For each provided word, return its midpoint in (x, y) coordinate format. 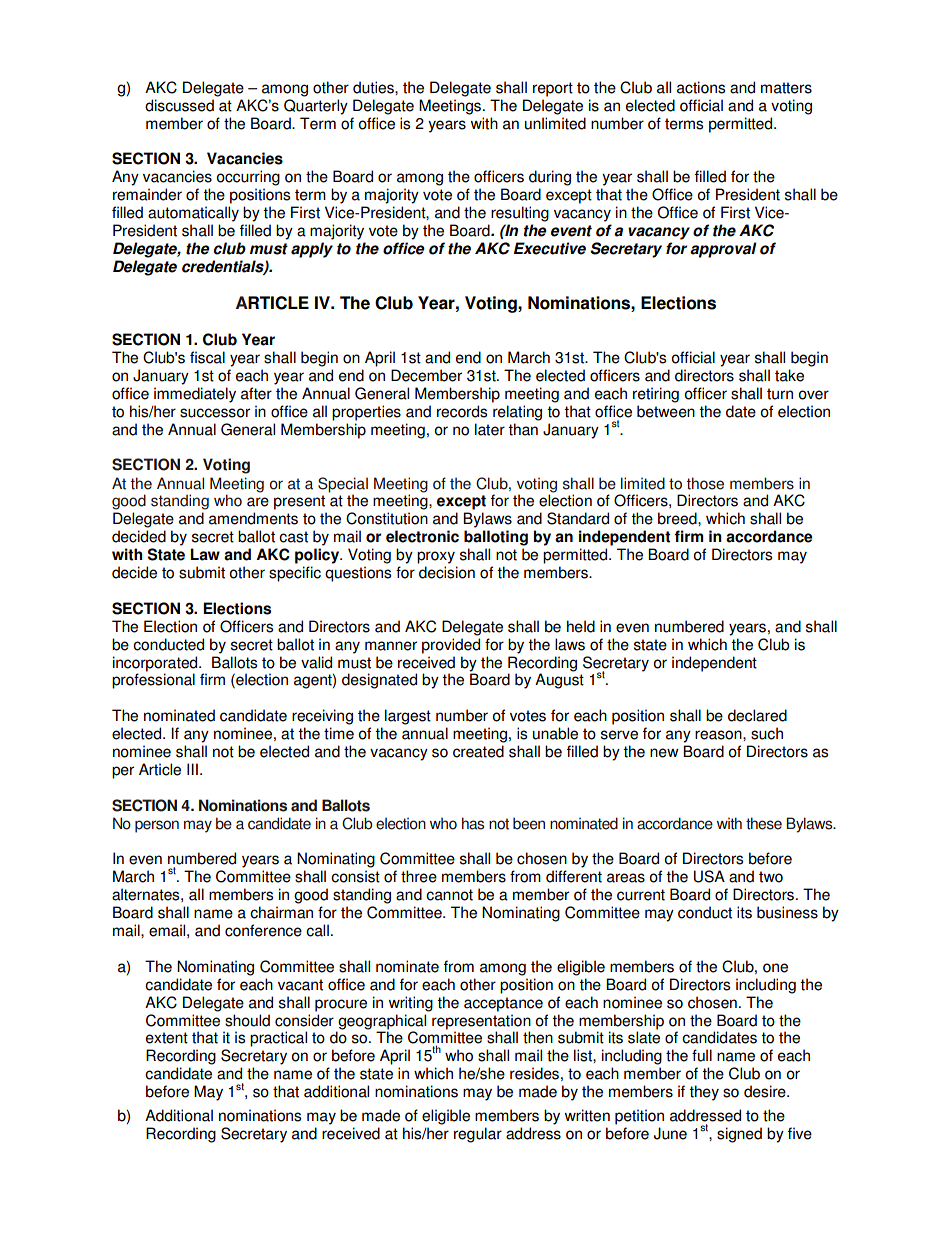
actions (701, 87)
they (704, 1093)
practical (278, 1039)
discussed (179, 105)
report (553, 89)
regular (478, 1135)
